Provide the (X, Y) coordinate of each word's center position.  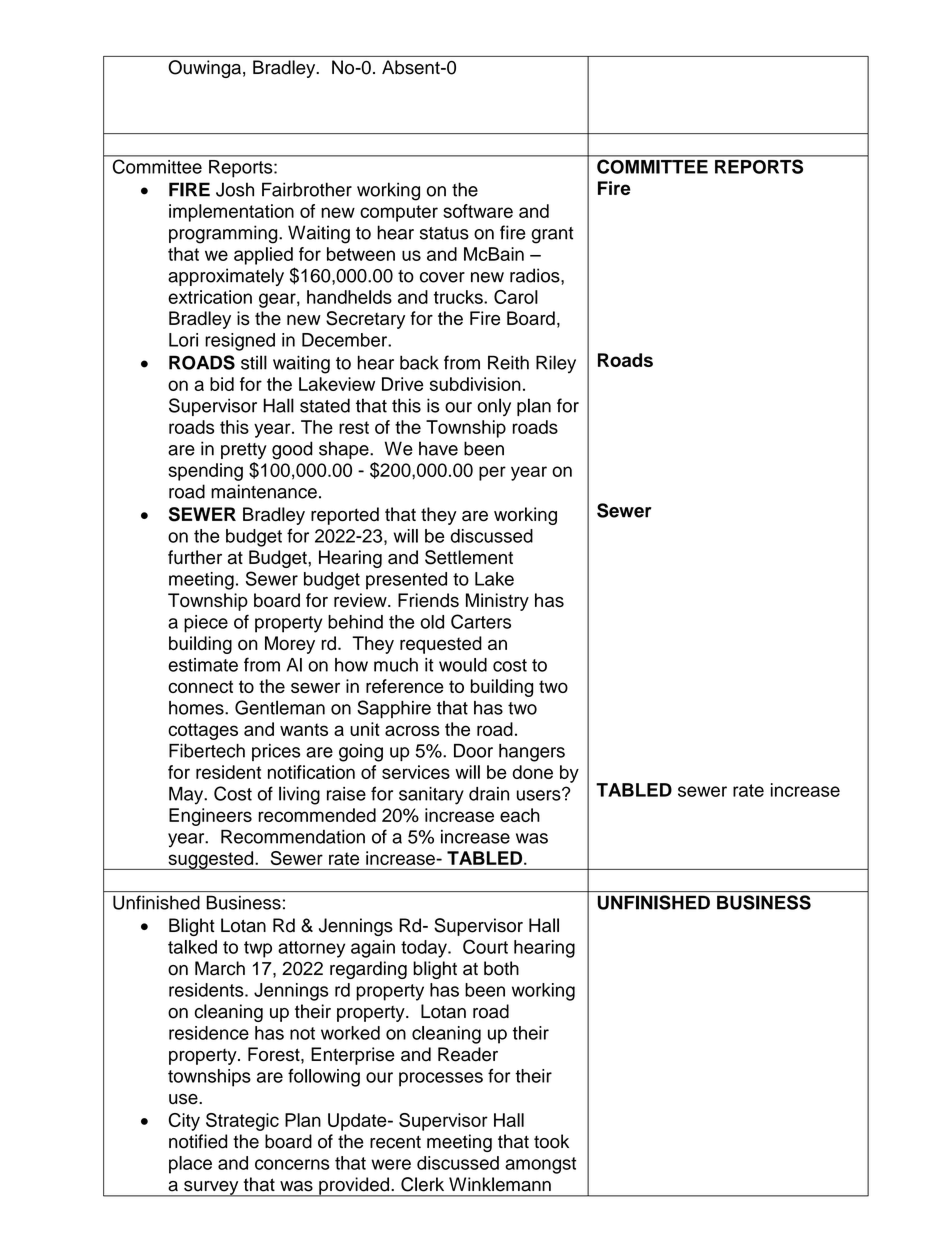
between (361, 254)
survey (211, 1189)
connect (200, 686)
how (351, 665)
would (463, 665)
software (478, 211)
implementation (231, 213)
